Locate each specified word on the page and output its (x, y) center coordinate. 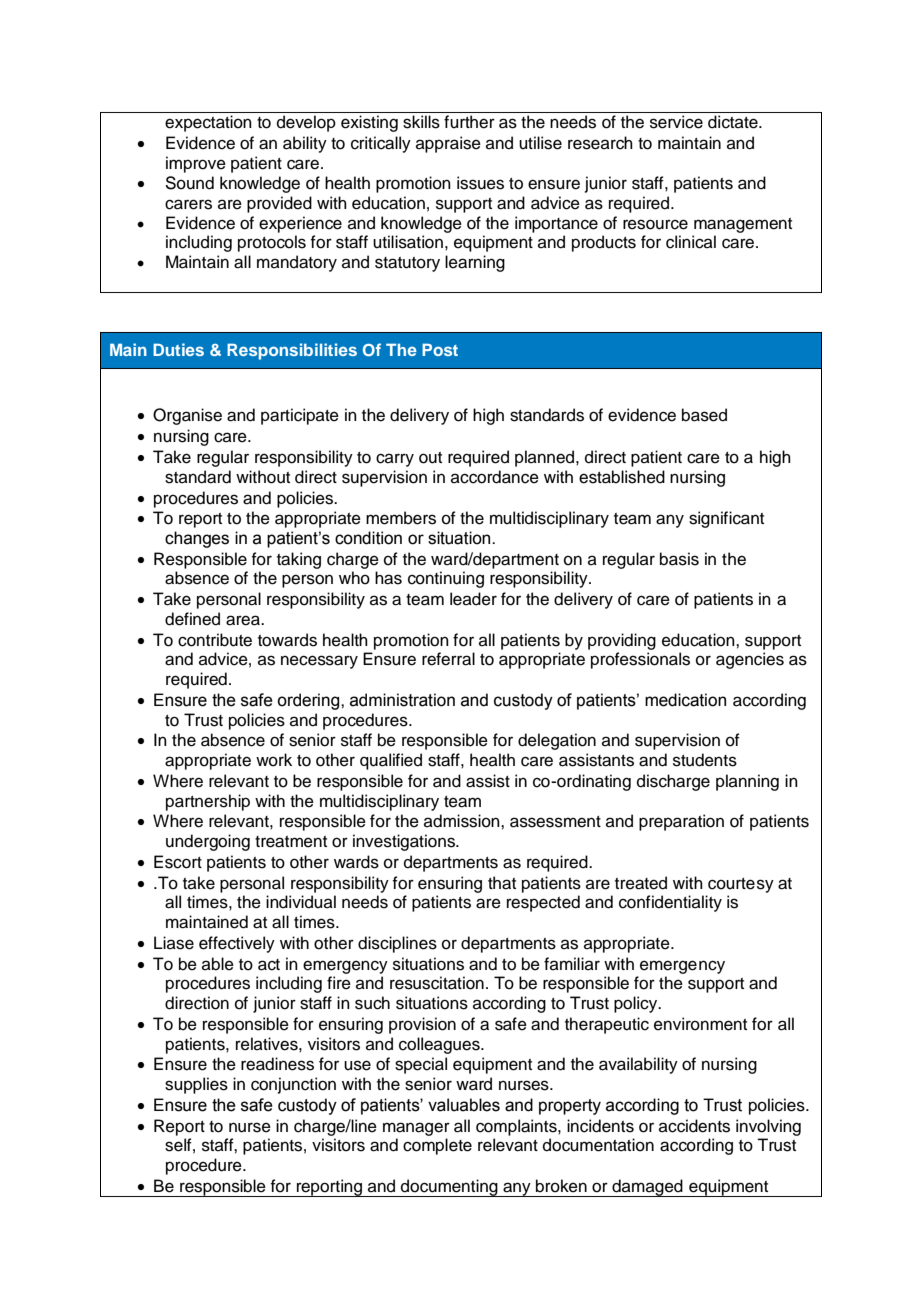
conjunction (293, 1085)
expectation (208, 123)
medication (685, 700)
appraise (448, 144)
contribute (215, 640)
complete (437, 1146)
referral (448, 659)
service (676, 122)
